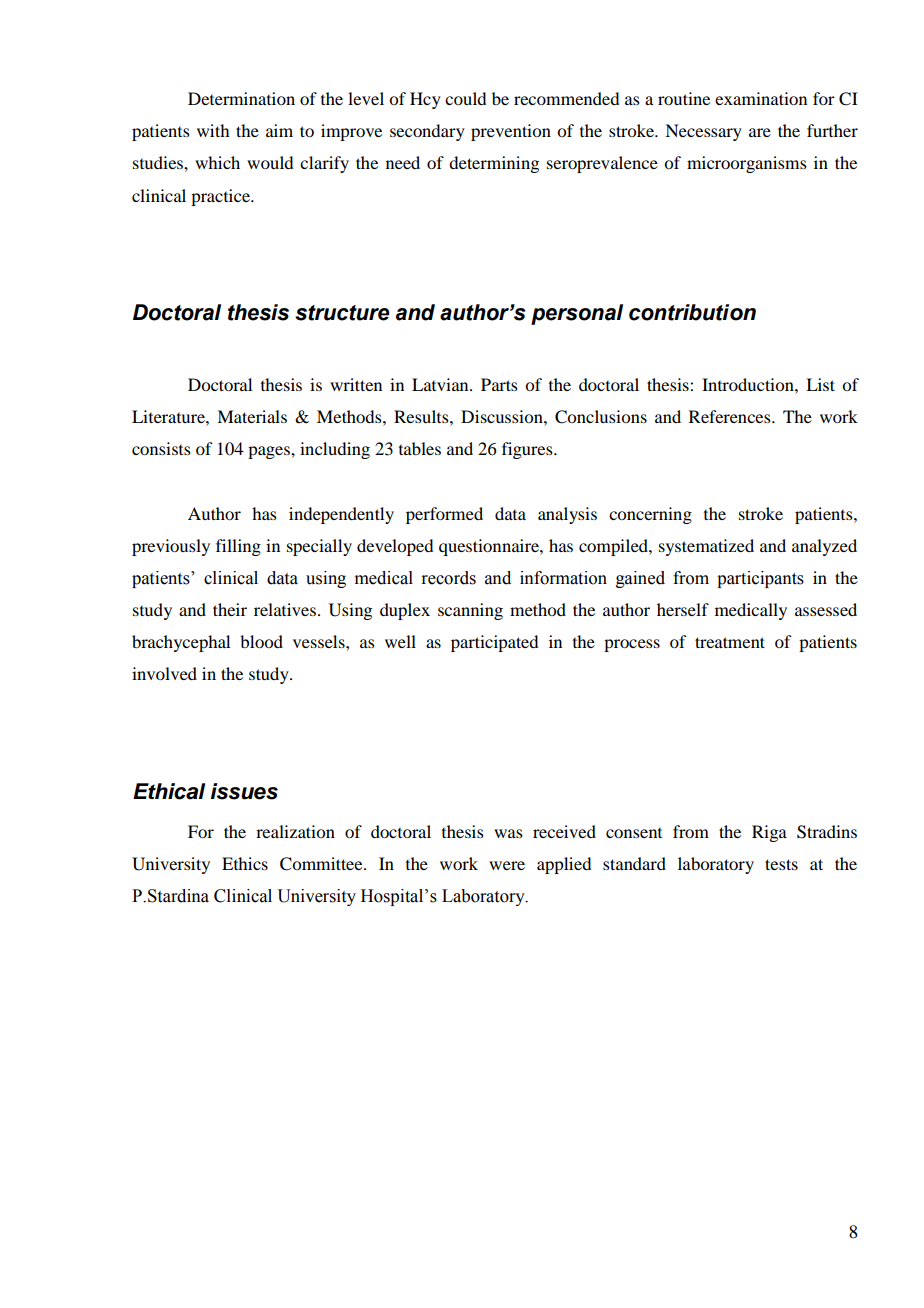 This page has height=1308, width=924. What do you see at coordinates (769, 833) in the page?
I see `Riga` at bounding box center [769, 833].
